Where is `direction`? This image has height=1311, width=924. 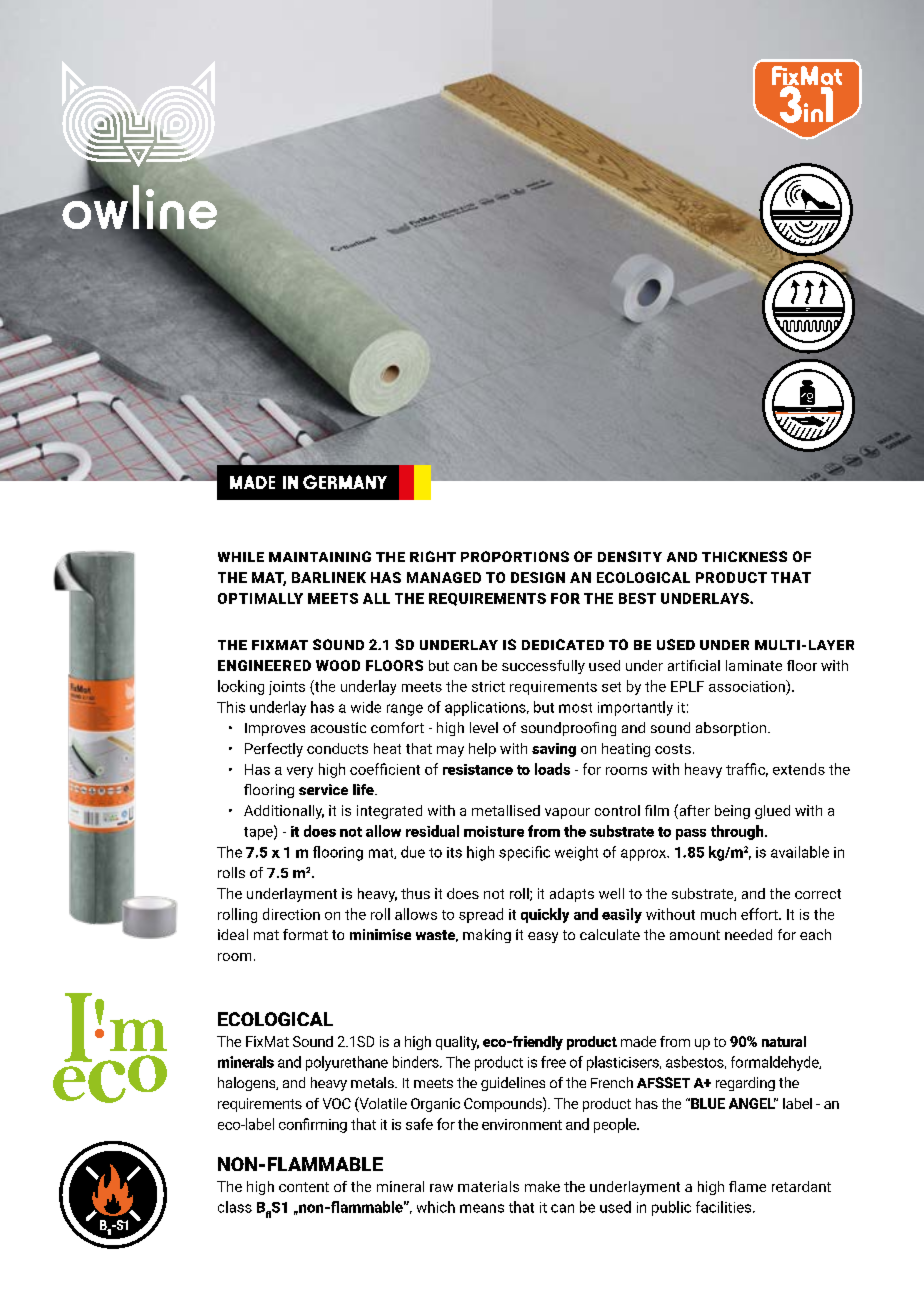 direction is located at coordinates (291, 914).
